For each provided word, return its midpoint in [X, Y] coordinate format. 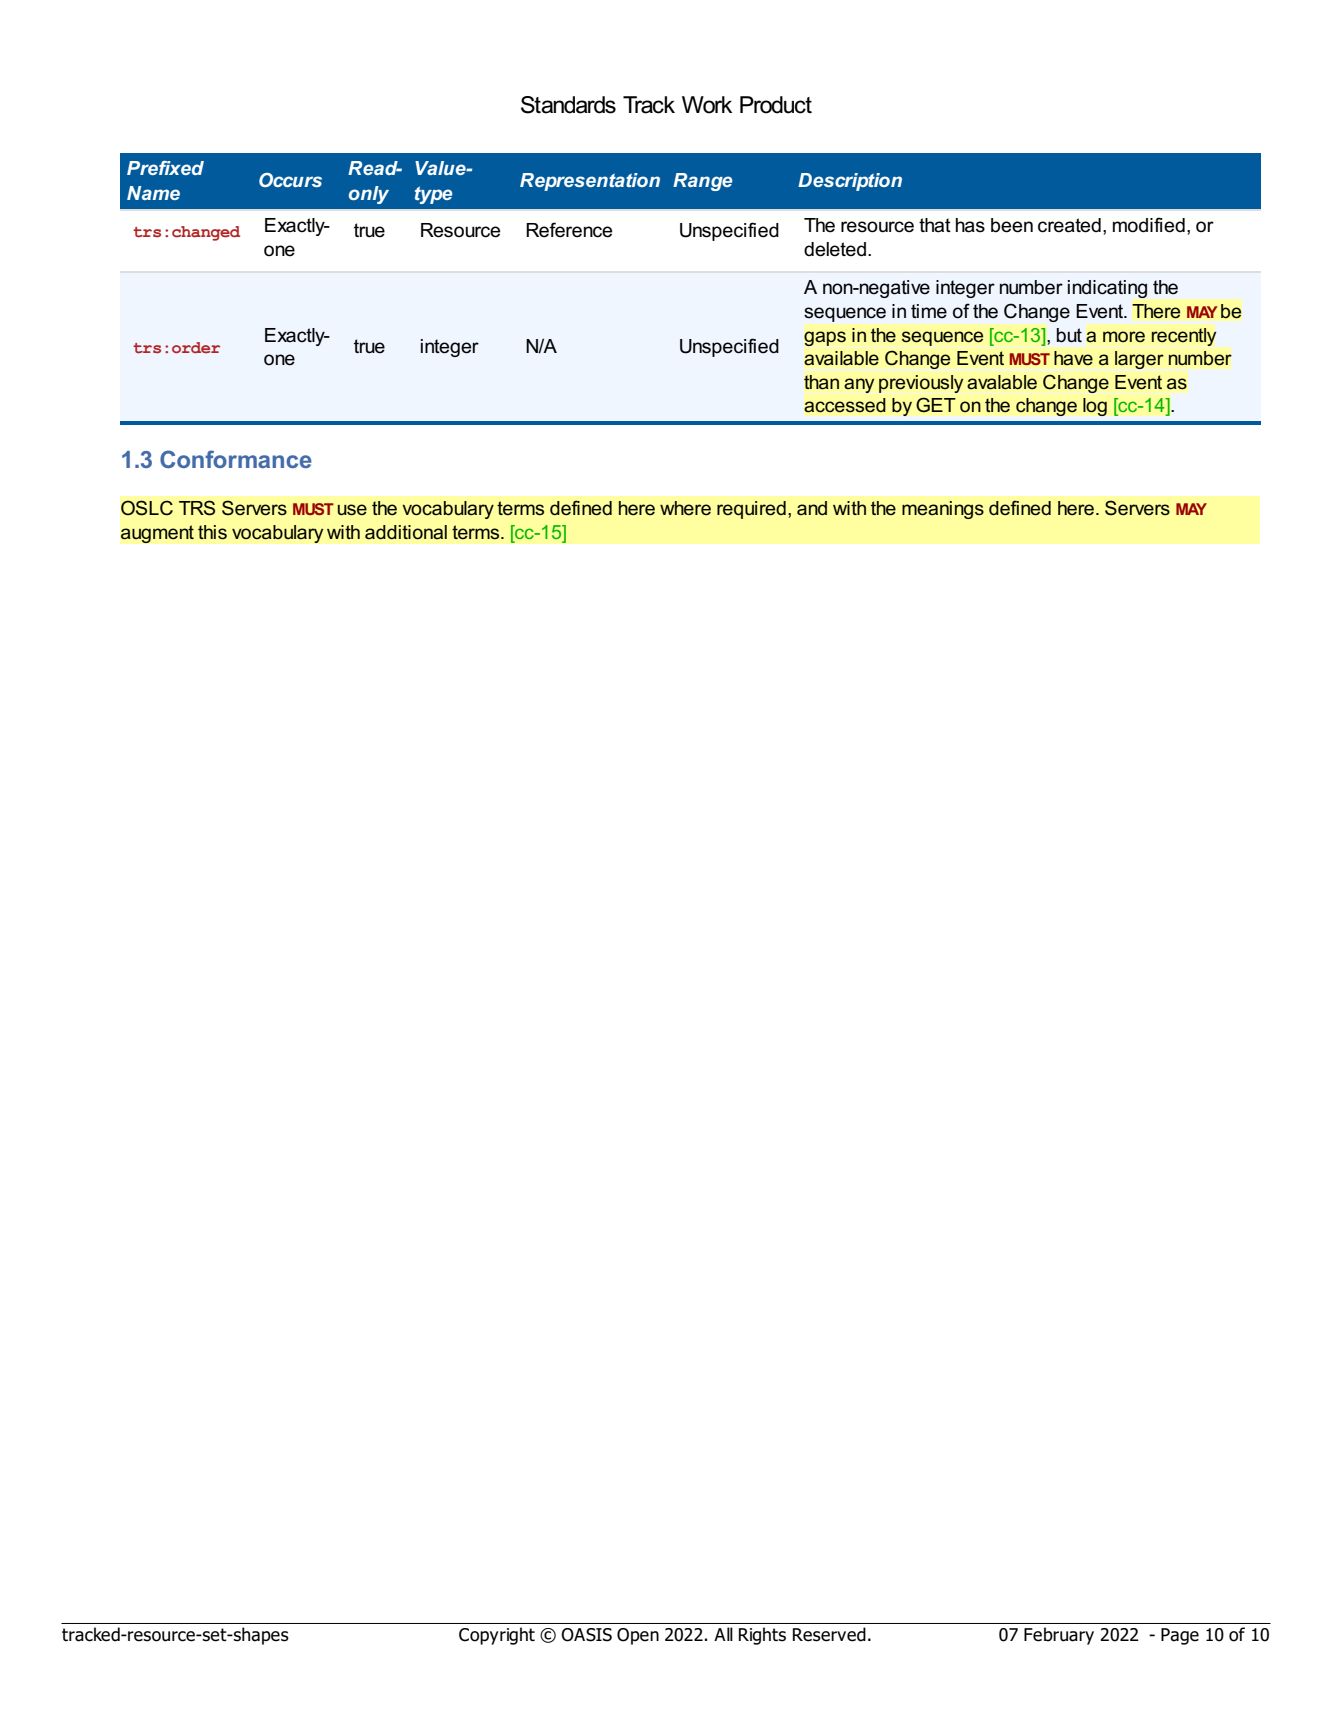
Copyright [497, 1636]
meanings [943, 510]
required [751, 510]
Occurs [290, 180]
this [212, 532]
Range [702, 182]
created [1069, 225]
